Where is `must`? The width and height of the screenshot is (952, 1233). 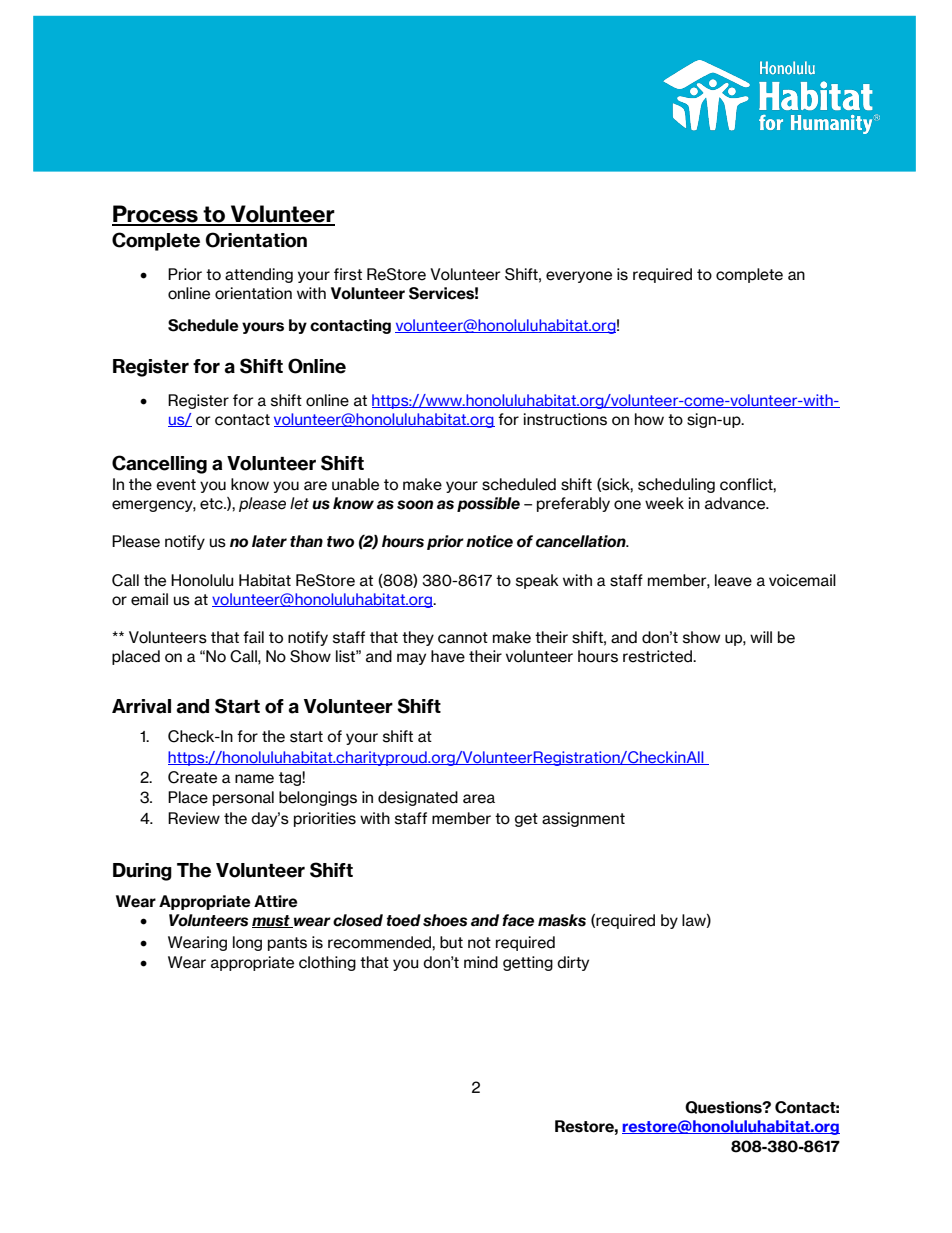
must is located at coordinates (272, 921).
